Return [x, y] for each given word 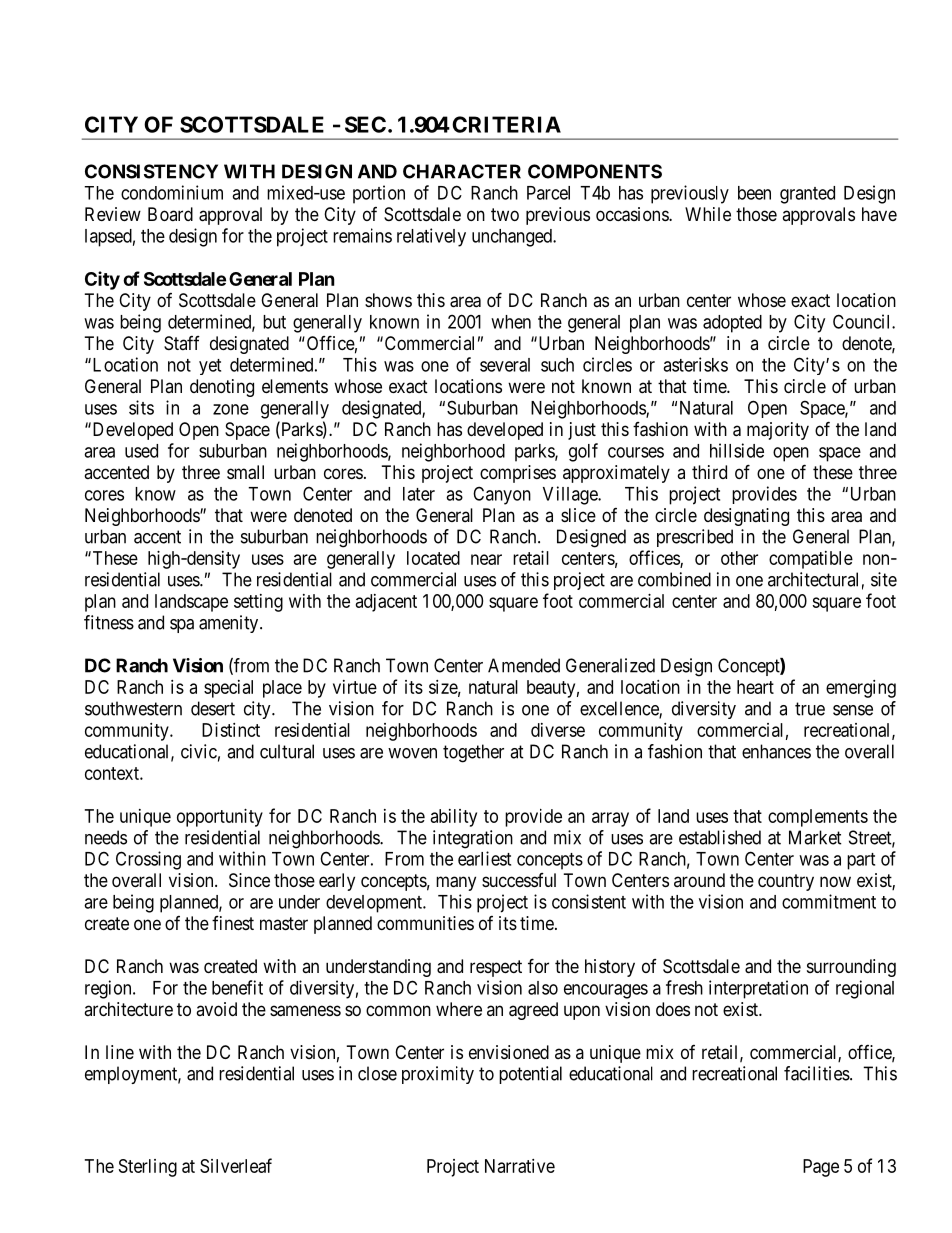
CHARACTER [462, 171]
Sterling [148, 1168]
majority [778, 431]
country [786, 882]
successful [519, 880]
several [505, 365]
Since [249, 880]
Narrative [520, 1166]
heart [755, 687]
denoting [222, 388]
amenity [230, 624]
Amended [524, 665]
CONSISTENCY [151, 171]
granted [807, 195]
